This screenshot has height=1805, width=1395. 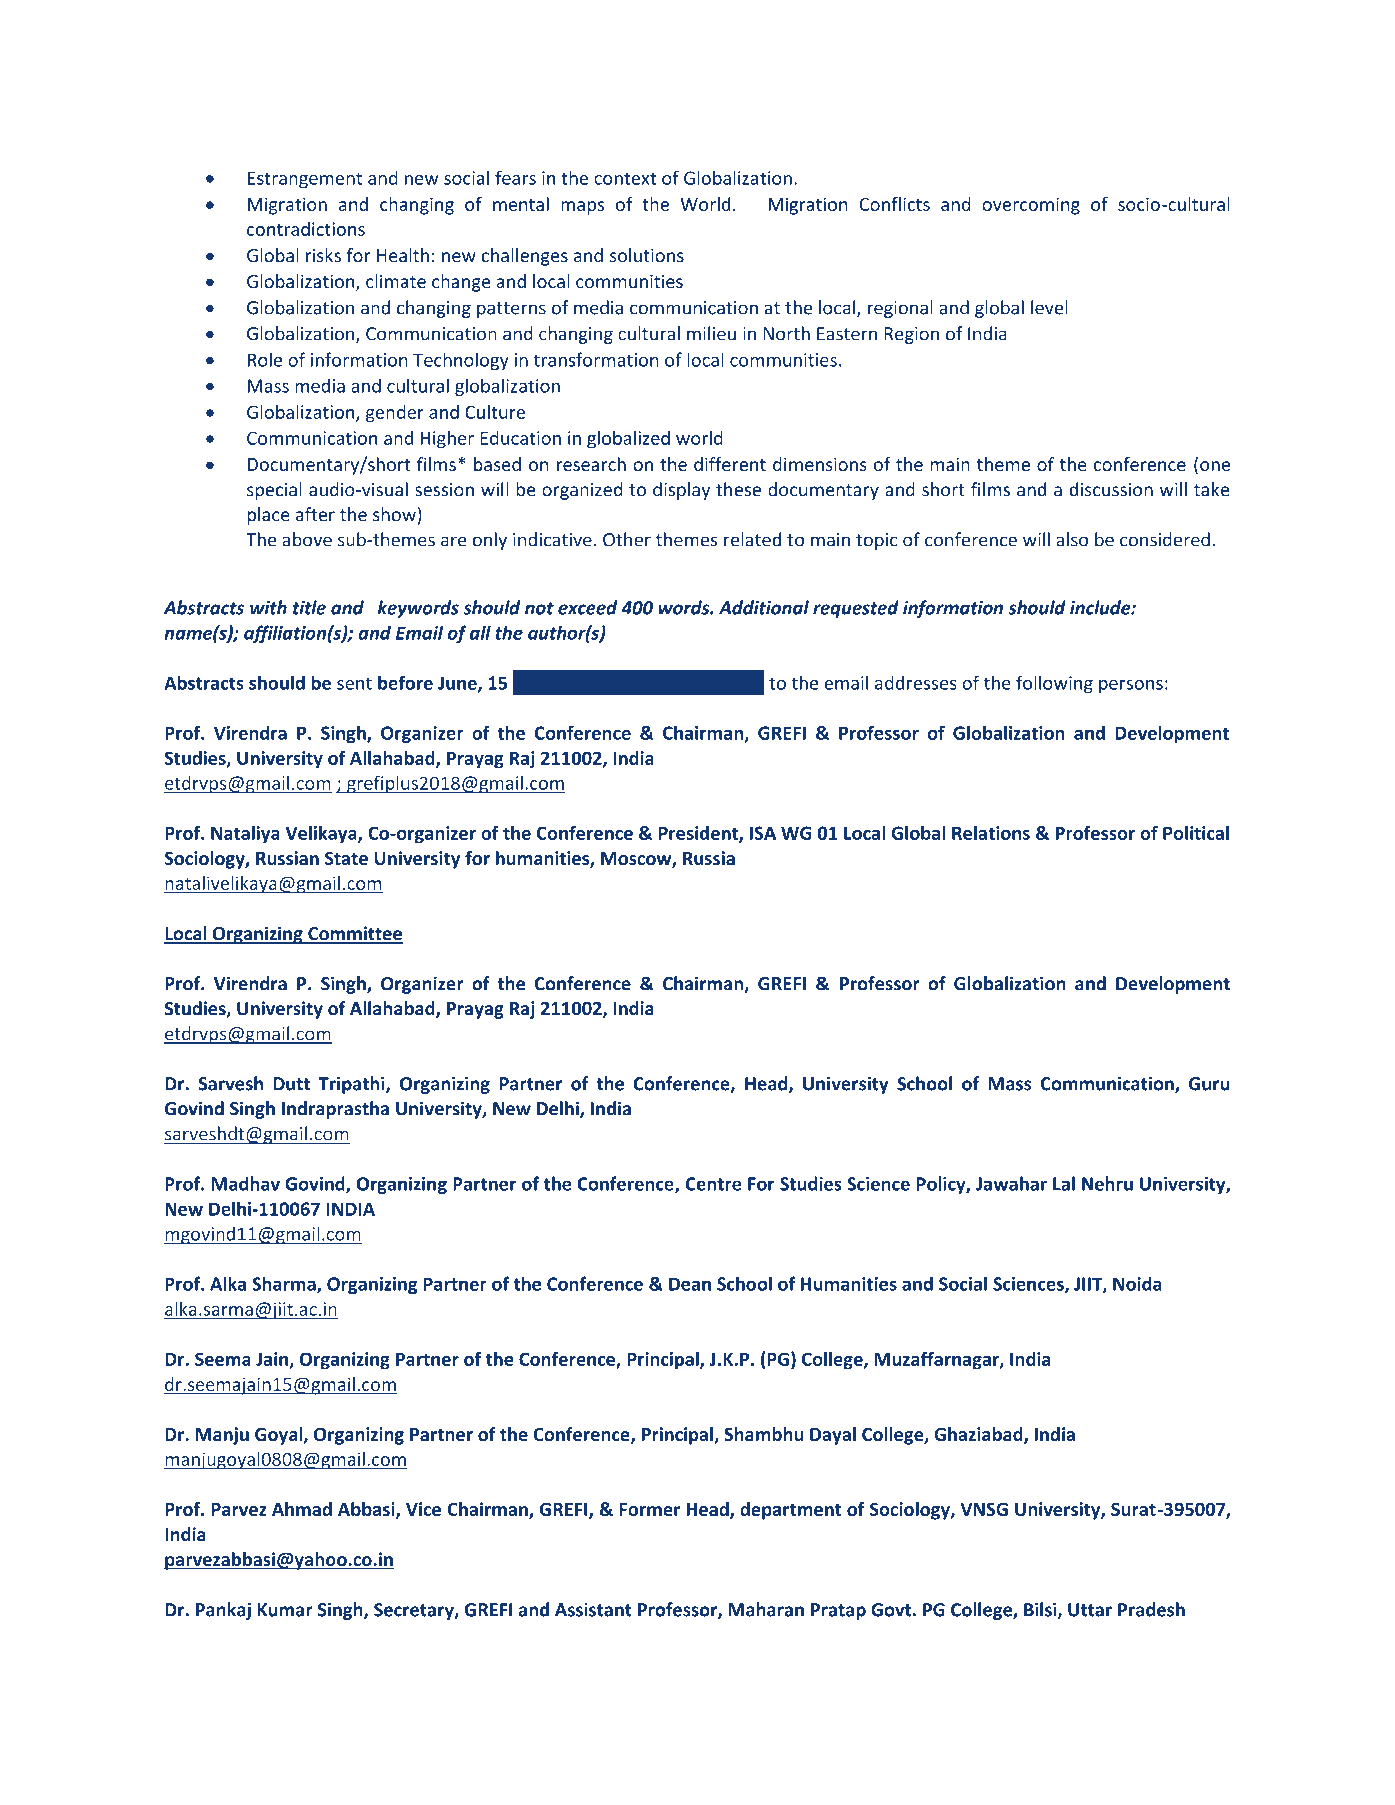 I want to click on department, so click(x=791, y=1511).
